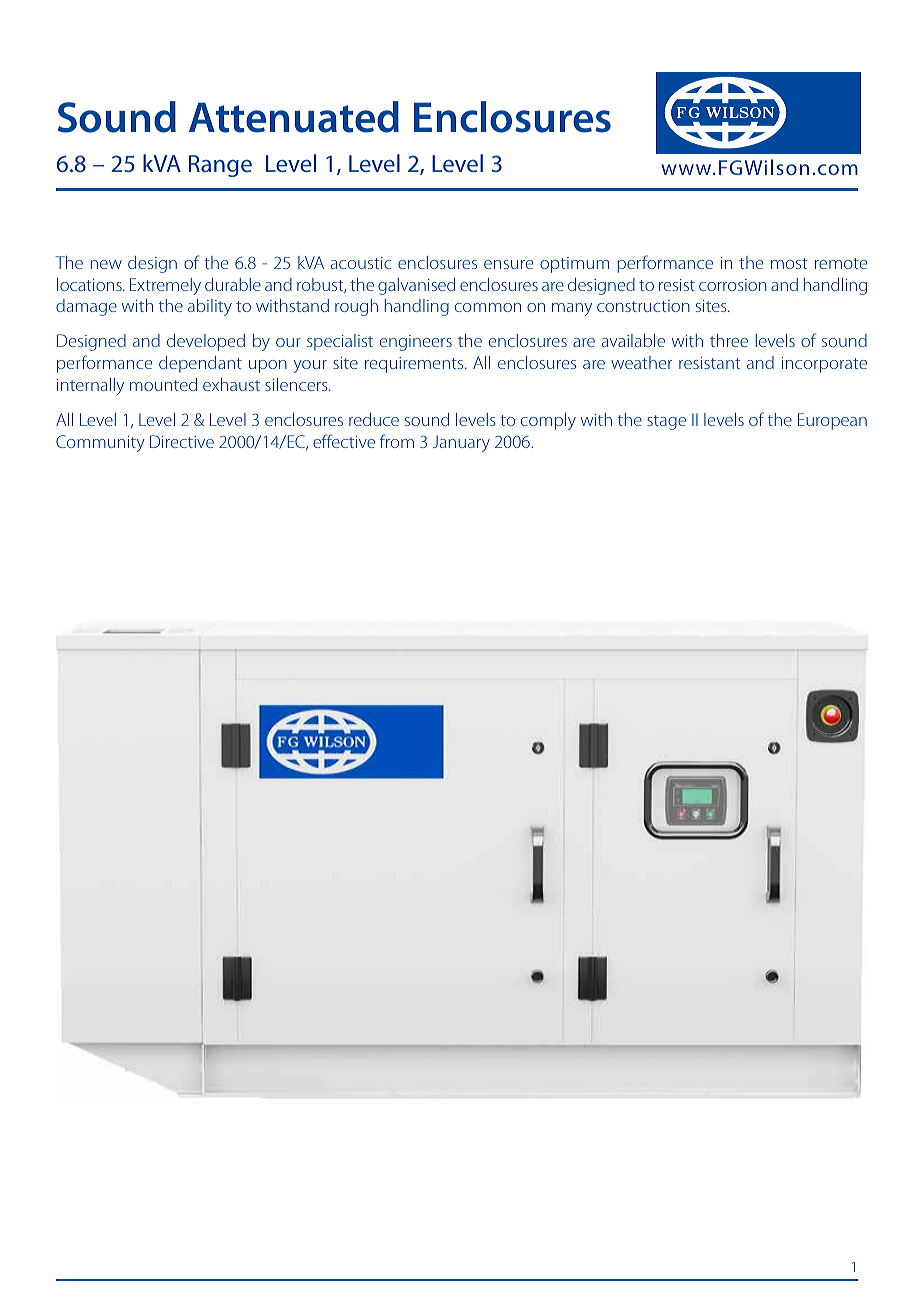 This image has width=924, height=1308. What do you see at coordinates (206, 342) in the image?
I see `developed` at bounding box center [206, 342].
